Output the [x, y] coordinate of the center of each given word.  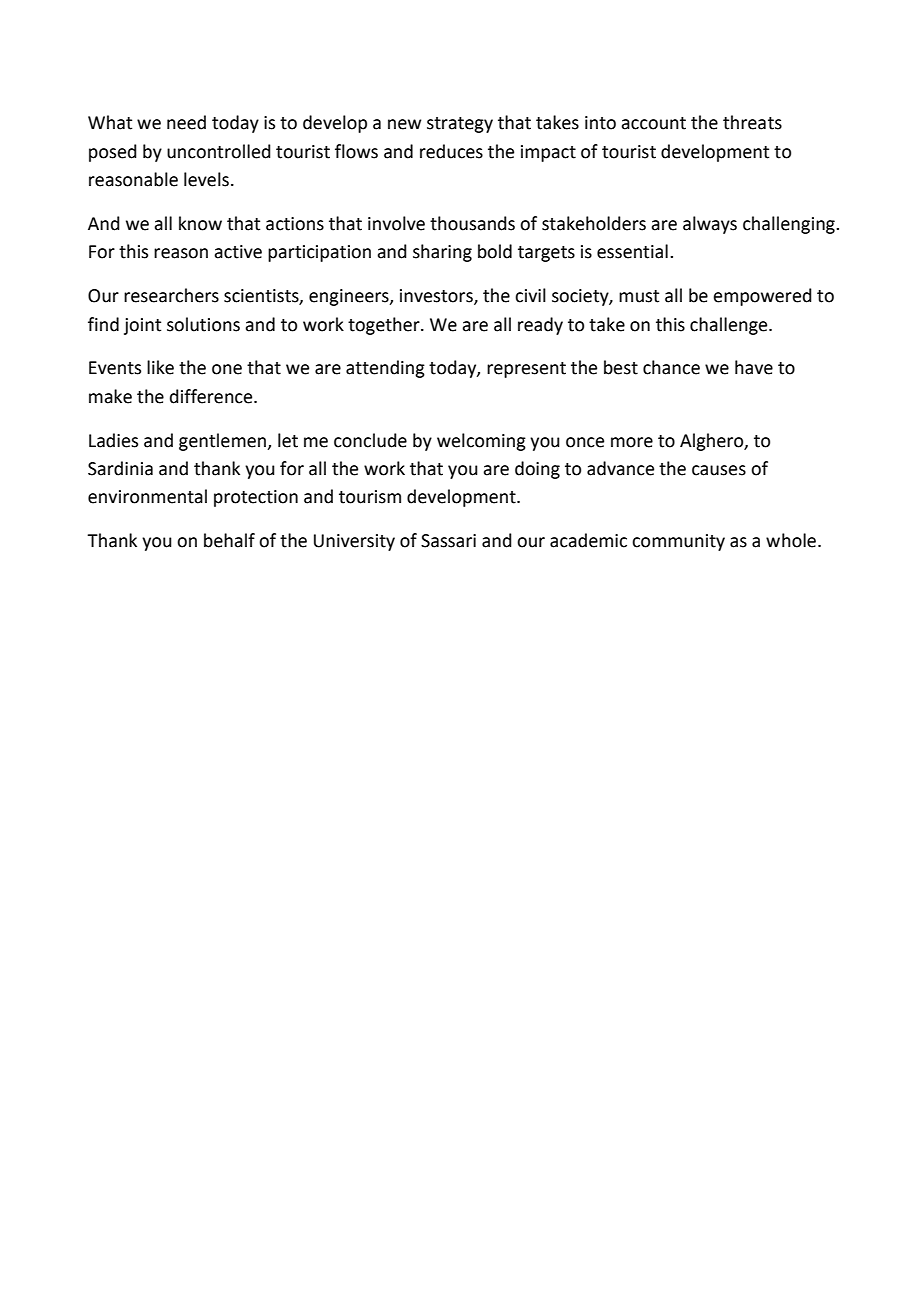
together [385, 326]
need [186, 122]
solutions [203, 324]
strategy [460, 125]
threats [752, 122]
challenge [730, 326]
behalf [229, 540]
